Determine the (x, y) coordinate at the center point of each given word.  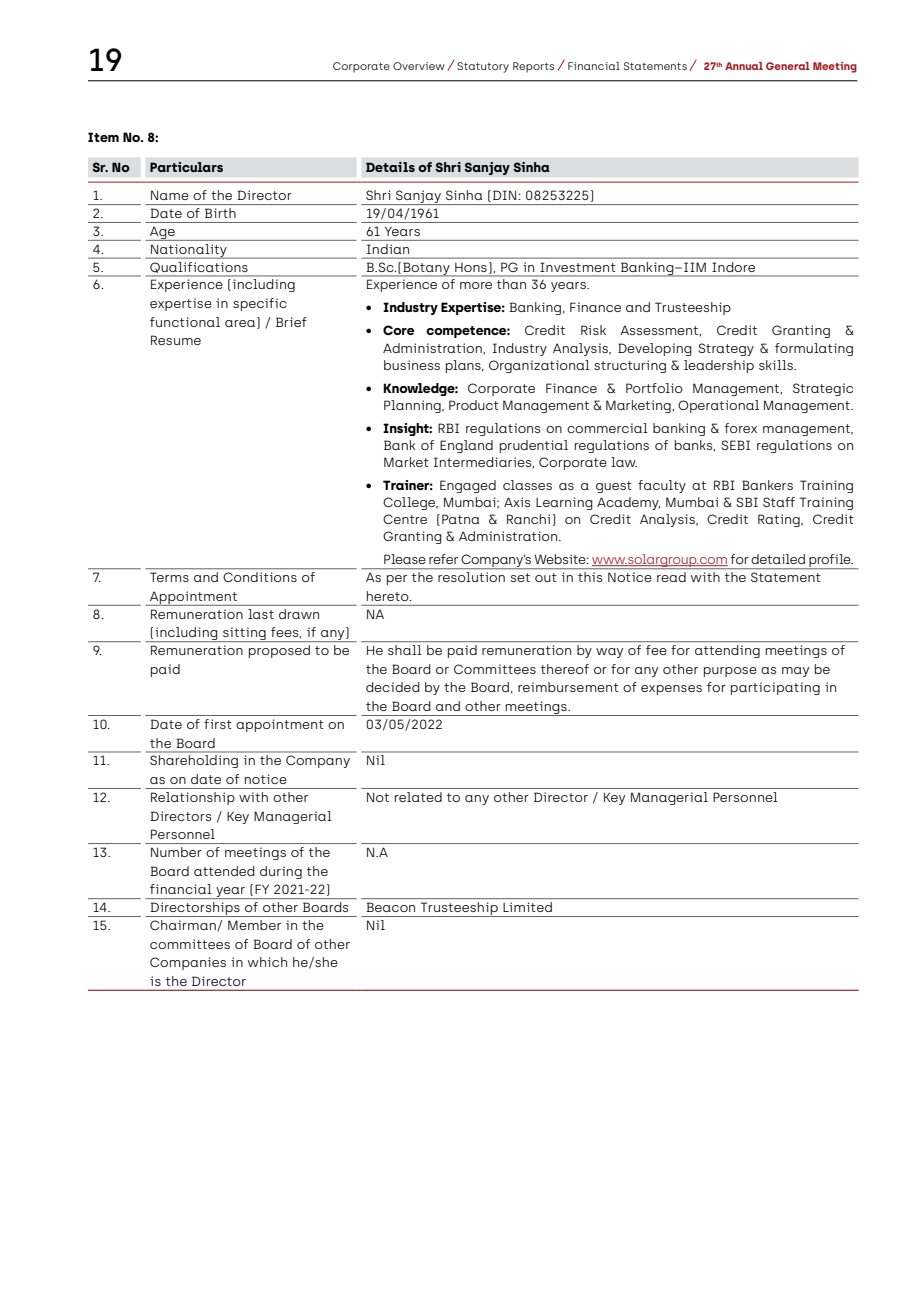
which (267, 962)
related (418, 797)
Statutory (483, 67)
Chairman (184, 926)
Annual (744, 66)
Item (103, 137)
